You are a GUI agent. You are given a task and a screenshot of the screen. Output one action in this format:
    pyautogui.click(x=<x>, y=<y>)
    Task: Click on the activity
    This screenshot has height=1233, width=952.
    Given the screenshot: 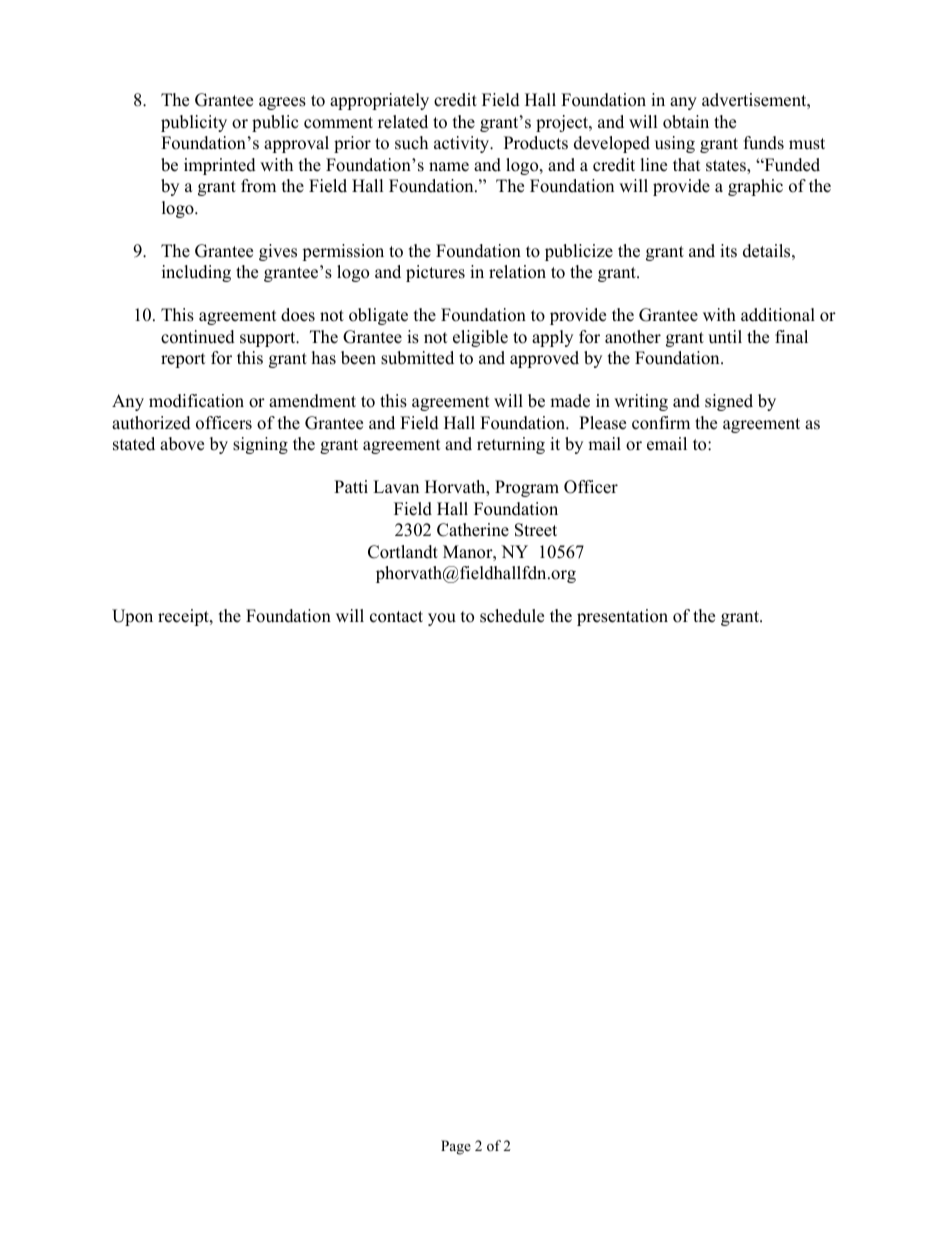 What is the action you would take?
    pyautogui.click(x=463, y=144)
